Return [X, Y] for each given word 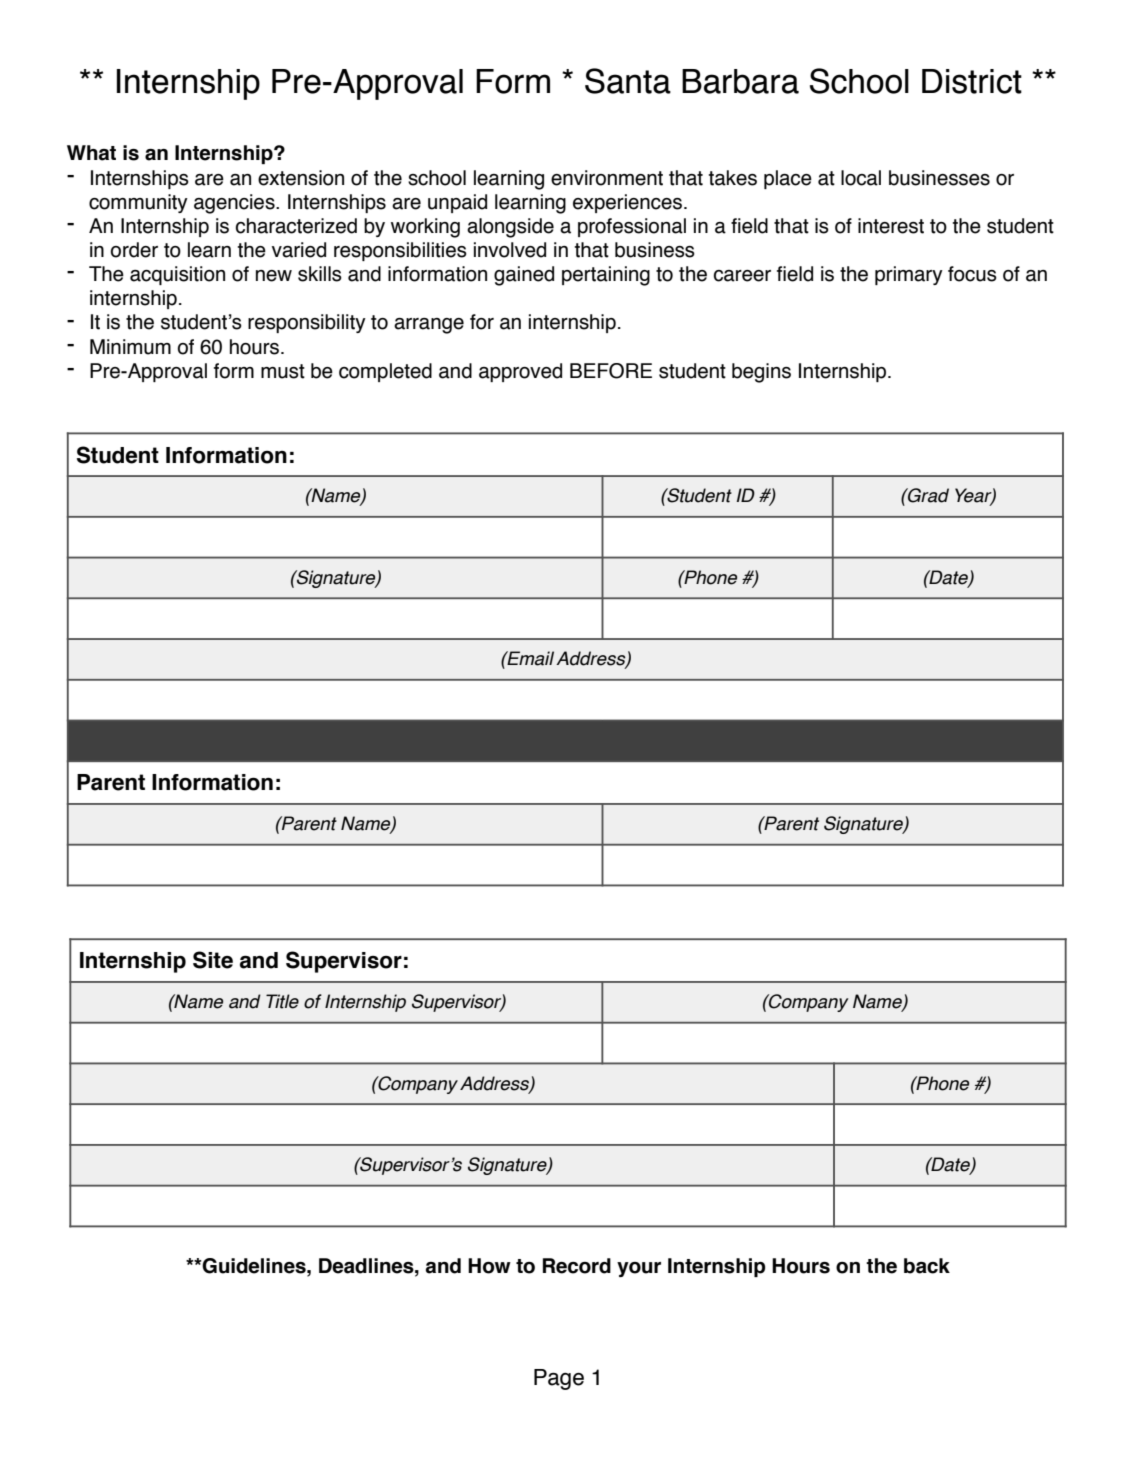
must [283, 371]
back [927, 1266]
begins [761, 373]
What [91, 153]
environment [607, 178]
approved [520, 372]
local [861, 178]
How [489, 1266]
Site [213, 960]
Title [282, 1001]
